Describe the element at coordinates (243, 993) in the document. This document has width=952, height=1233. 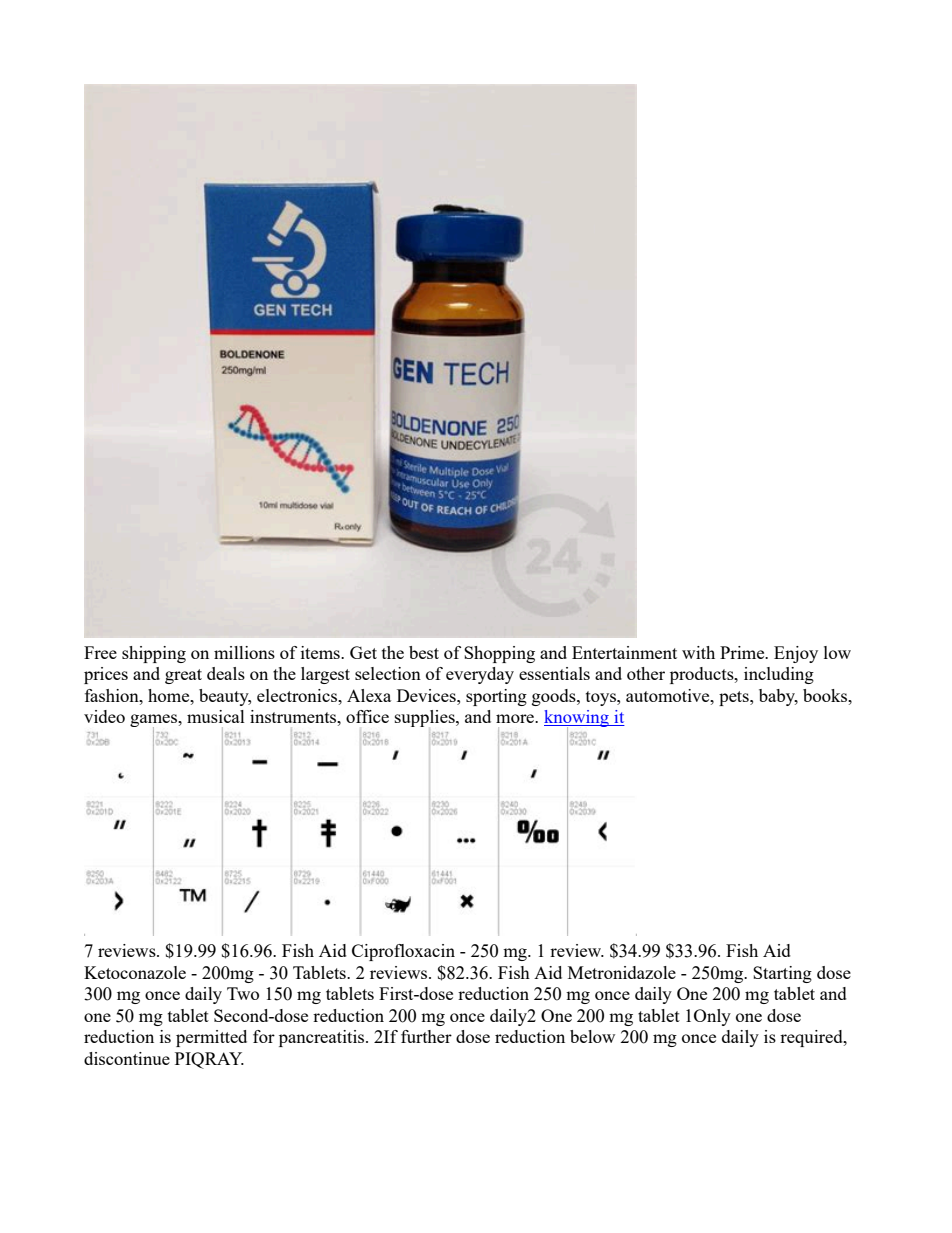
I see `Two` at that location.
